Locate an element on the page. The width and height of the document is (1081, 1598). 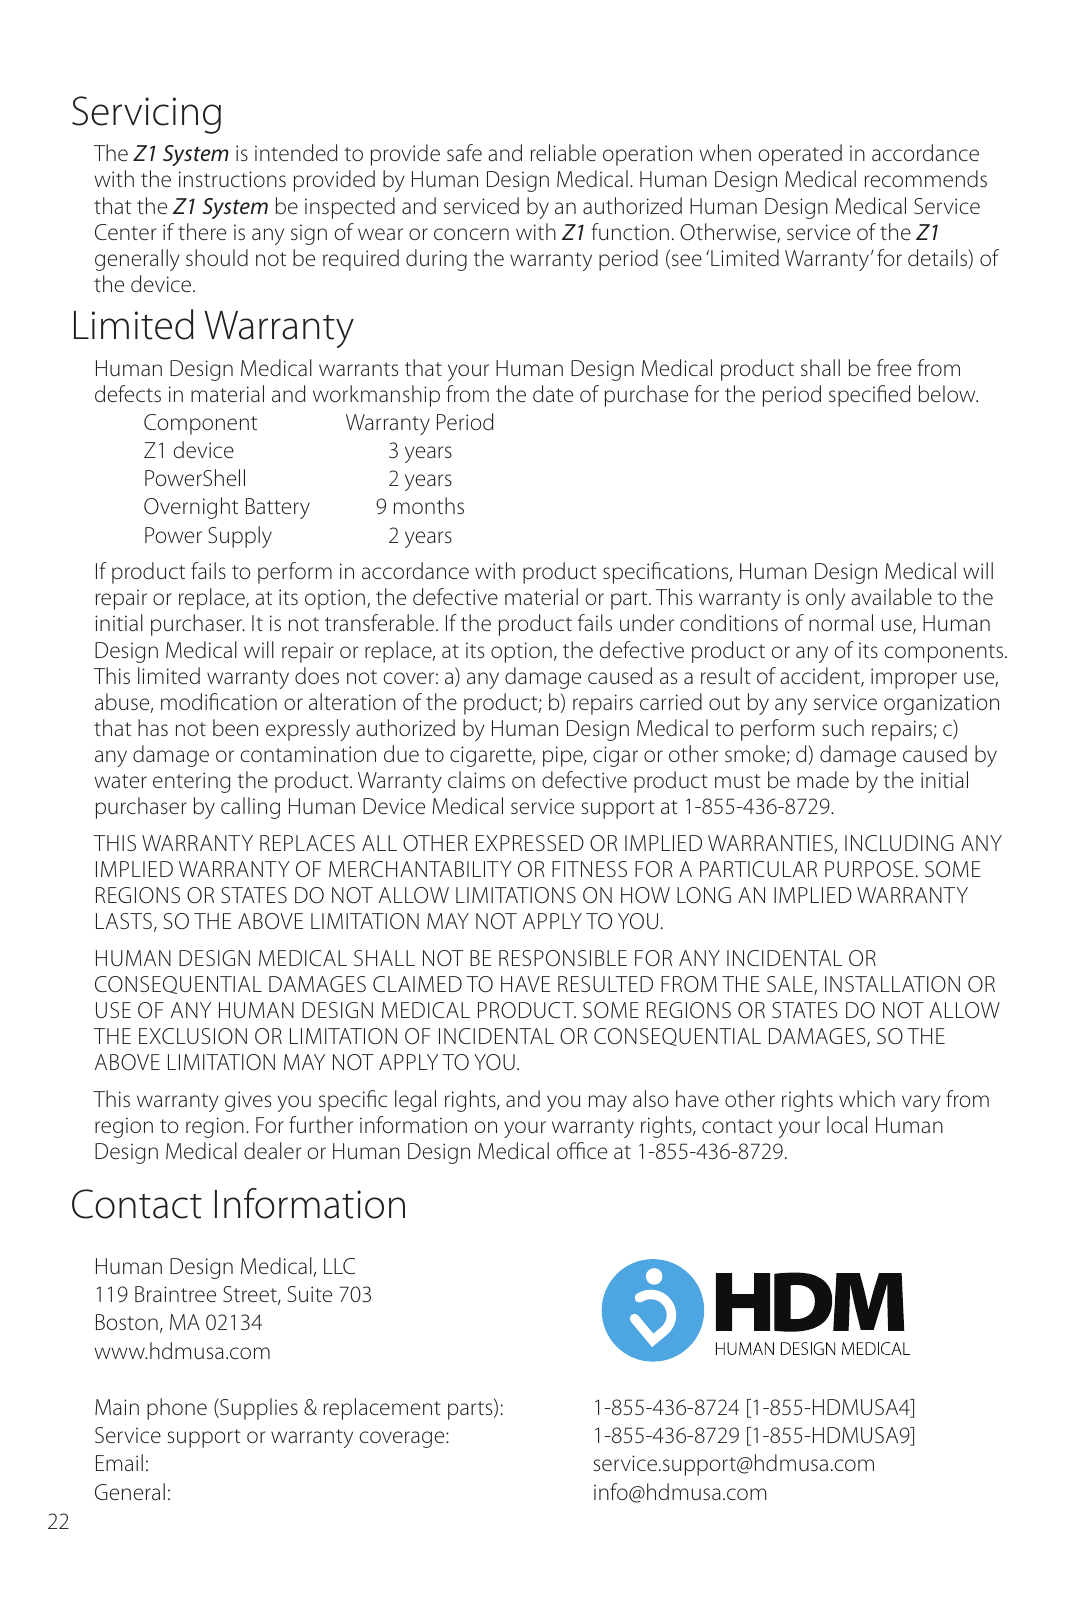
only is located at coordinates (825, 599).
